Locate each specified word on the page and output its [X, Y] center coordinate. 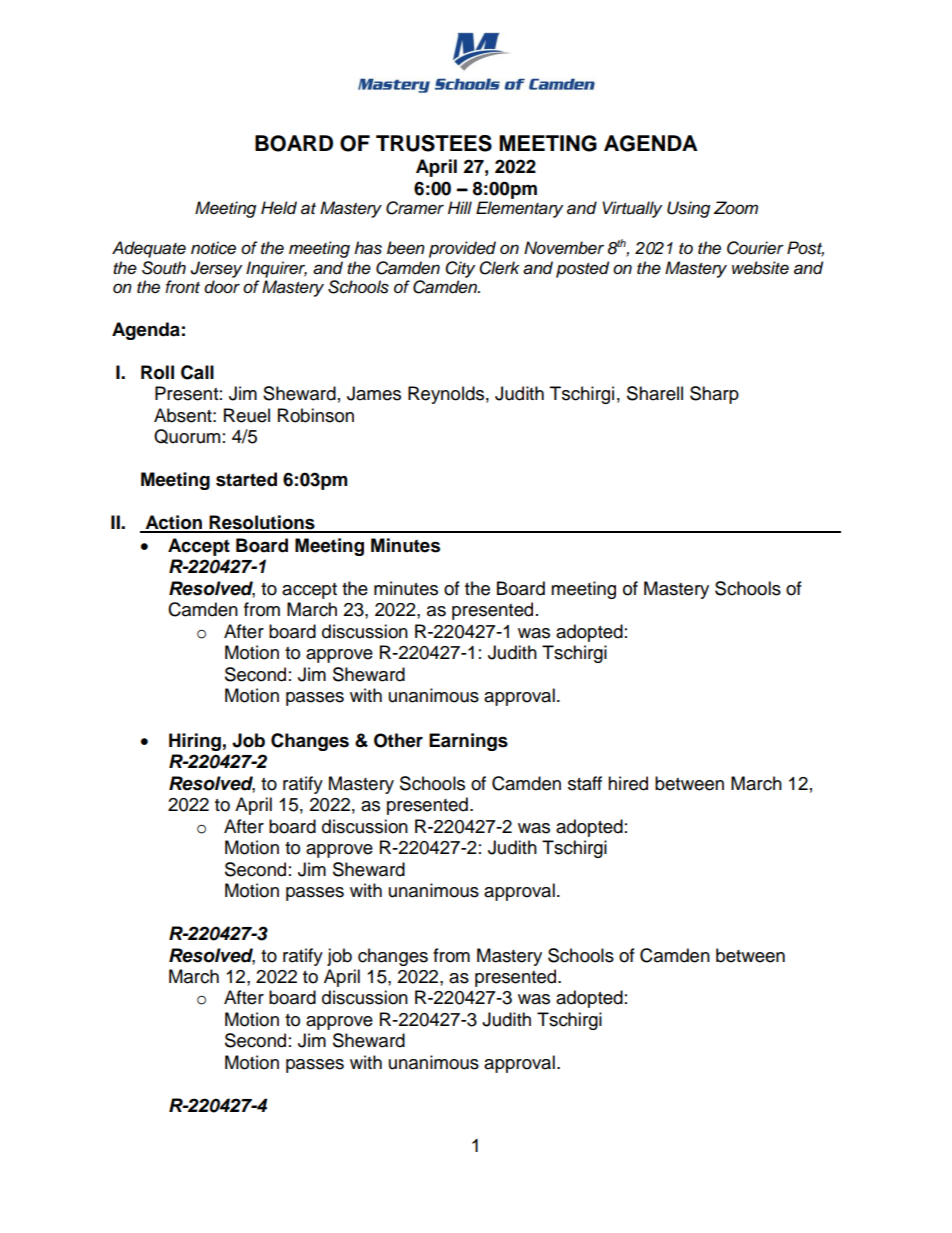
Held [279, 208]
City [460, 269]
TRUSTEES [434, 143]
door [222, 287]
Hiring [195, 742]
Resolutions [262, 523]
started [246, 479]
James [374, 393]
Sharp [714, 395]
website [760, 268]
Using [688, 209]
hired [628, 783]
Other [398, 740]
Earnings [468, 742]
